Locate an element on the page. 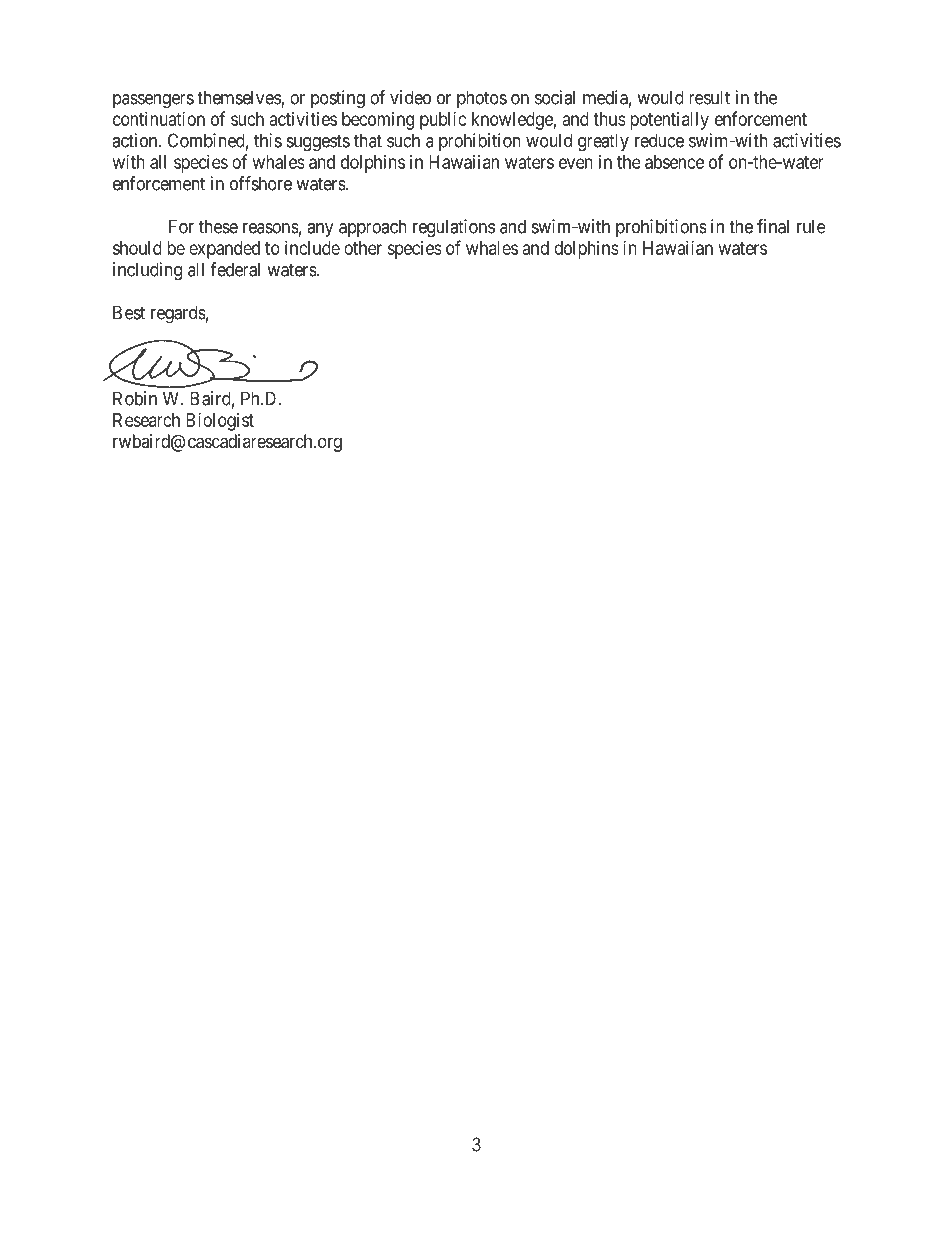 Image resolution: width=952 pixels, height=1233 pixels. Robin is located at coordinates (135, 398).
